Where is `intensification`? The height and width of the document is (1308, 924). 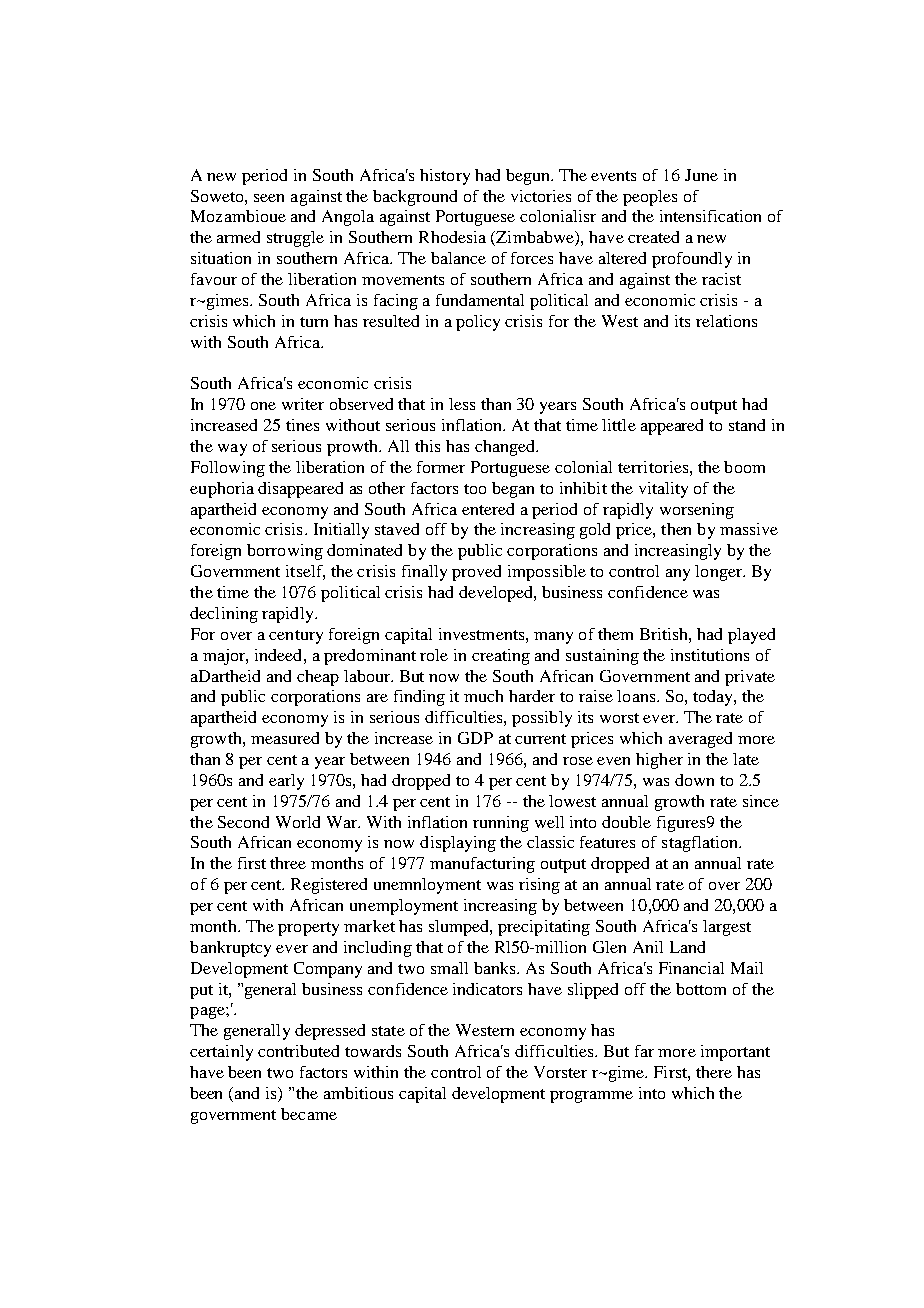 intensification is located at coordinates (710, 216).
